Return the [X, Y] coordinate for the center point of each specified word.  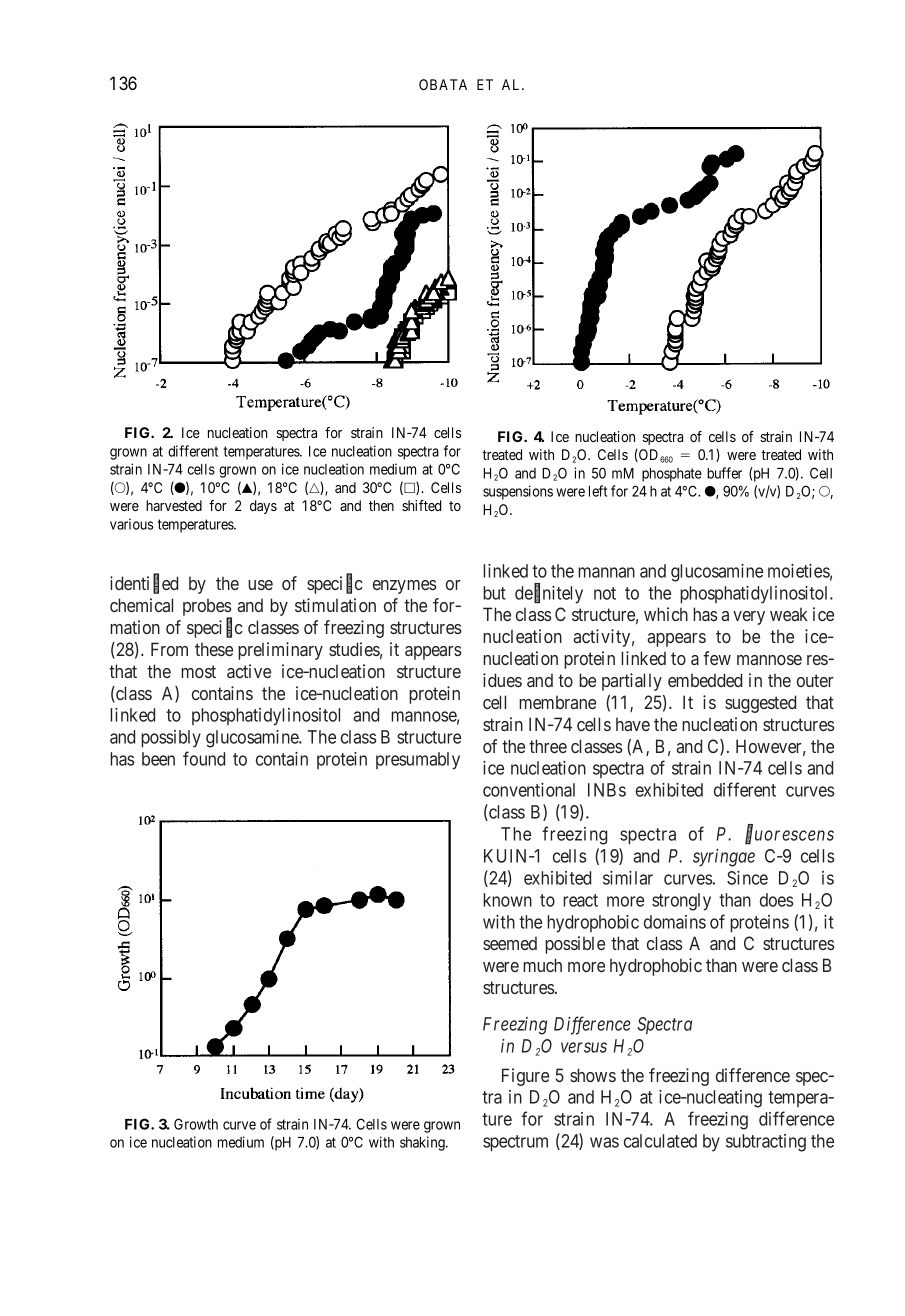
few [717, 658]
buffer [724, 473]
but [494, 593]
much [542, 965]
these [214, 649]
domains [675, 922]
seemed [510, 943]
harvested [174, 505]
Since [747, 878]
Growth [196, 1124]
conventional [529, 790]
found [204, 758]
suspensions [518, 492]
